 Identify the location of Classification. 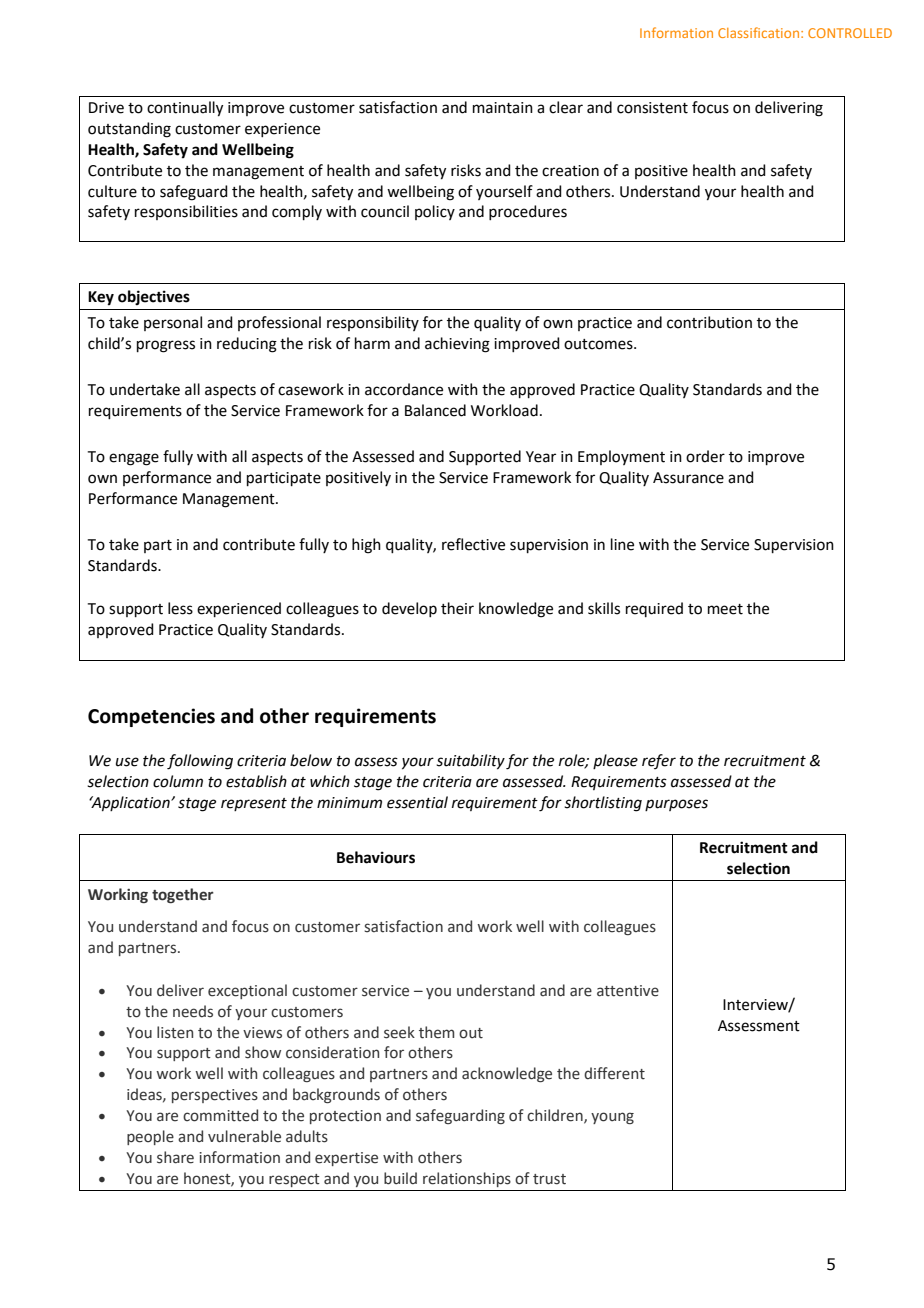
(760, 32).
